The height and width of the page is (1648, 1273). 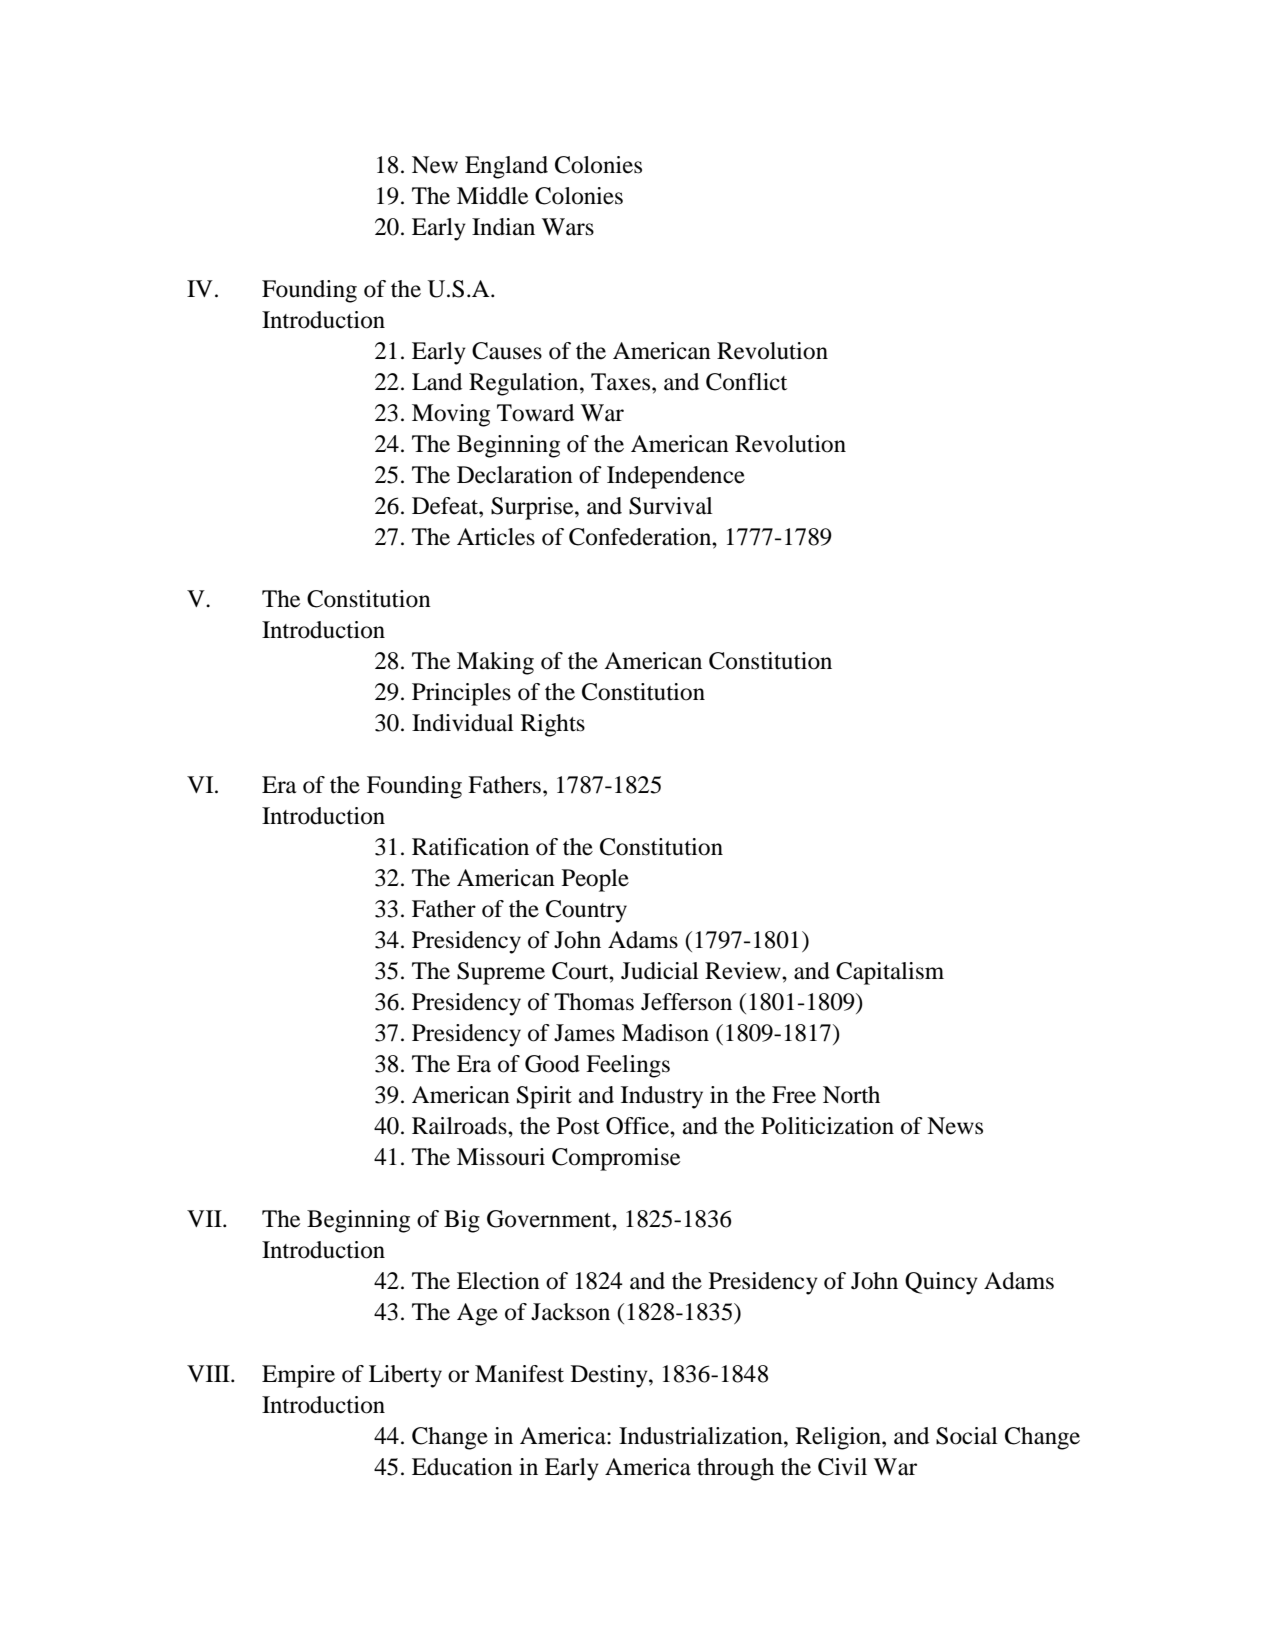 I want to click on Survival, so click(x=671, y=506).
